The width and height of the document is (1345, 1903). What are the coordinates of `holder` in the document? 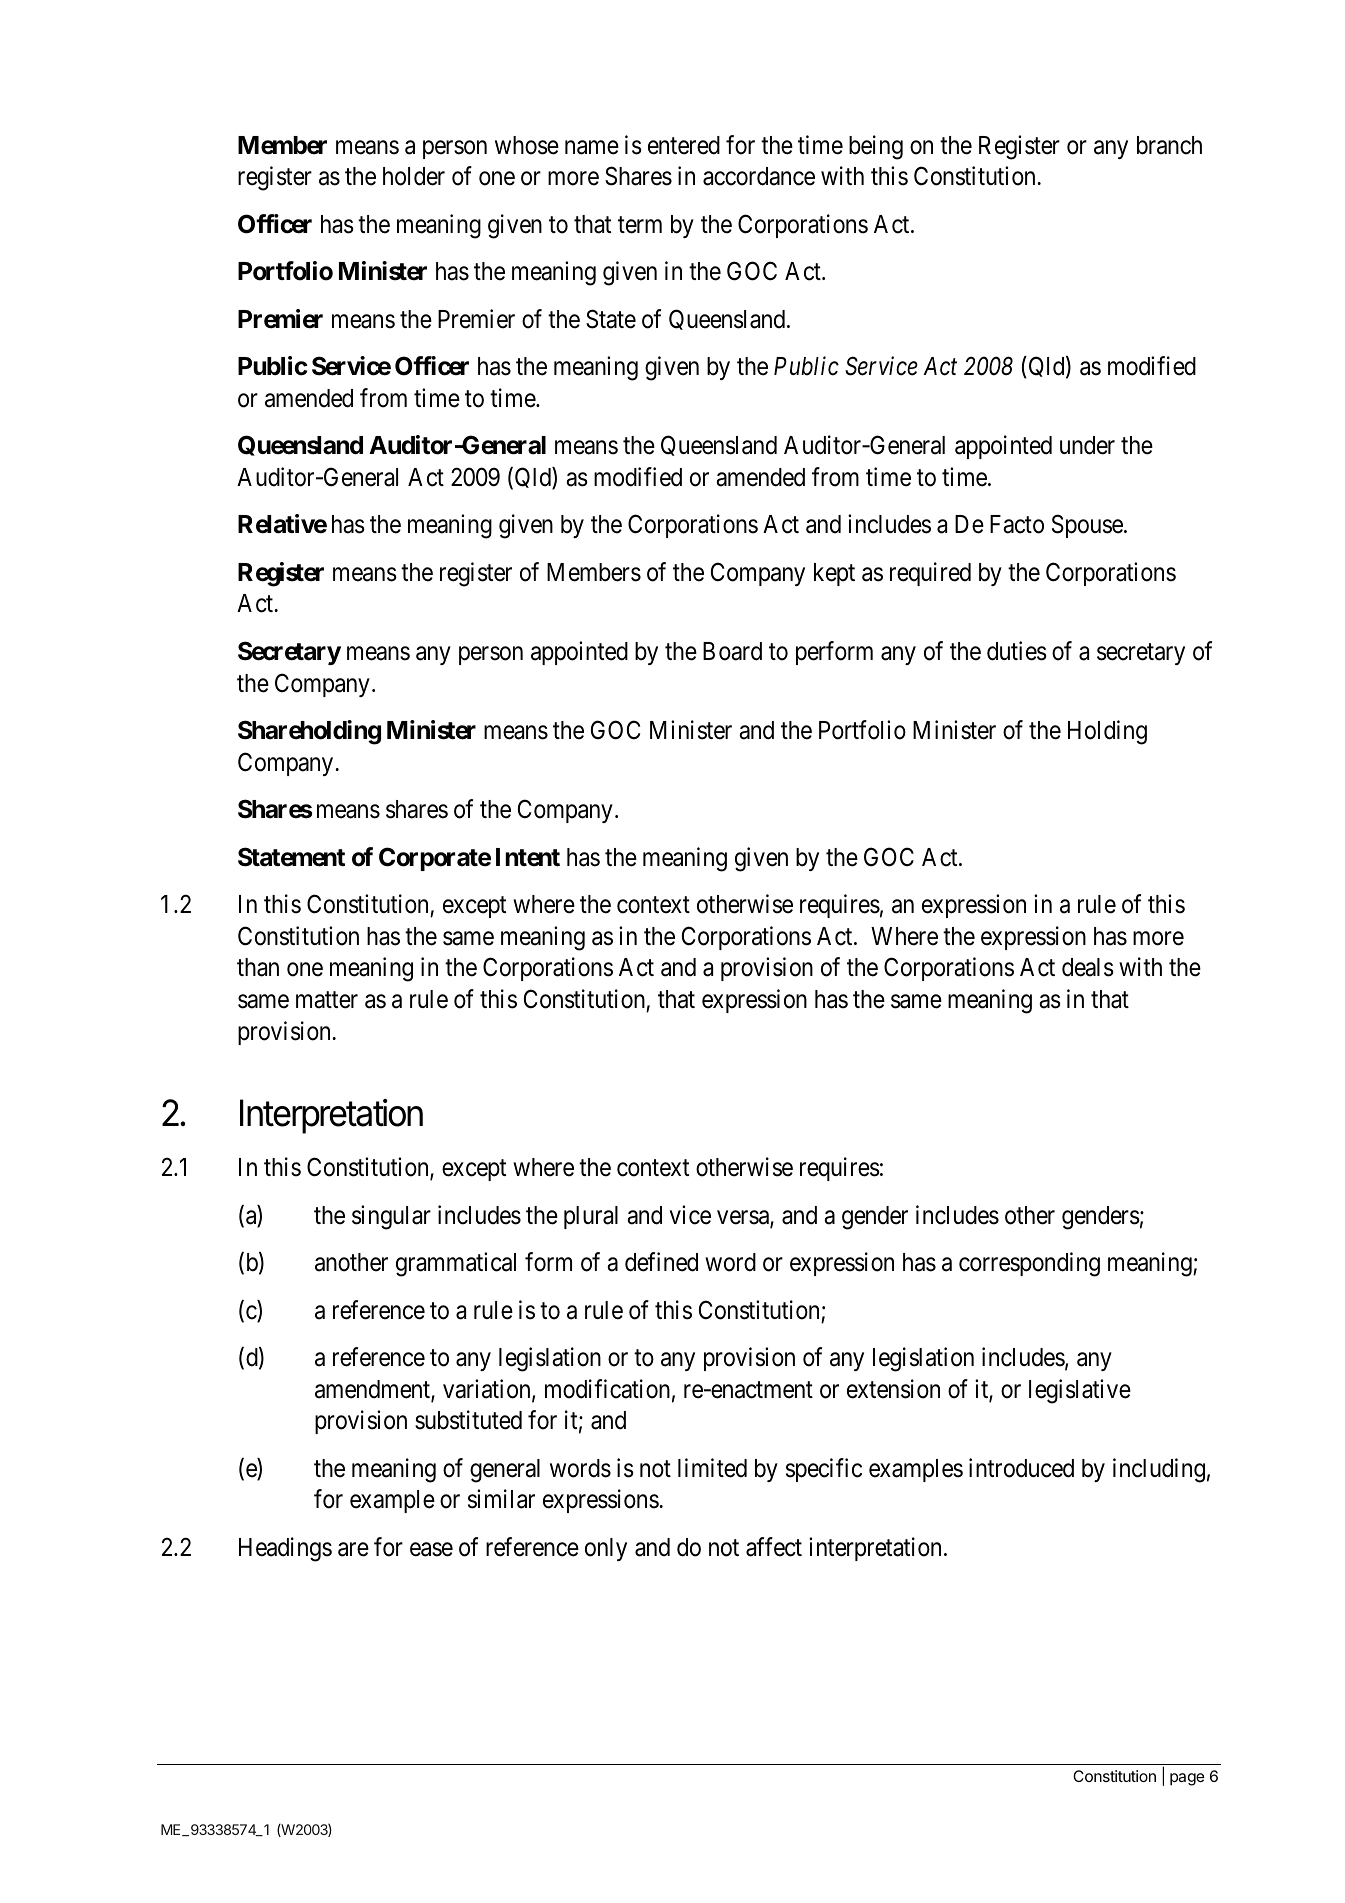 It's located at (414, 176).
